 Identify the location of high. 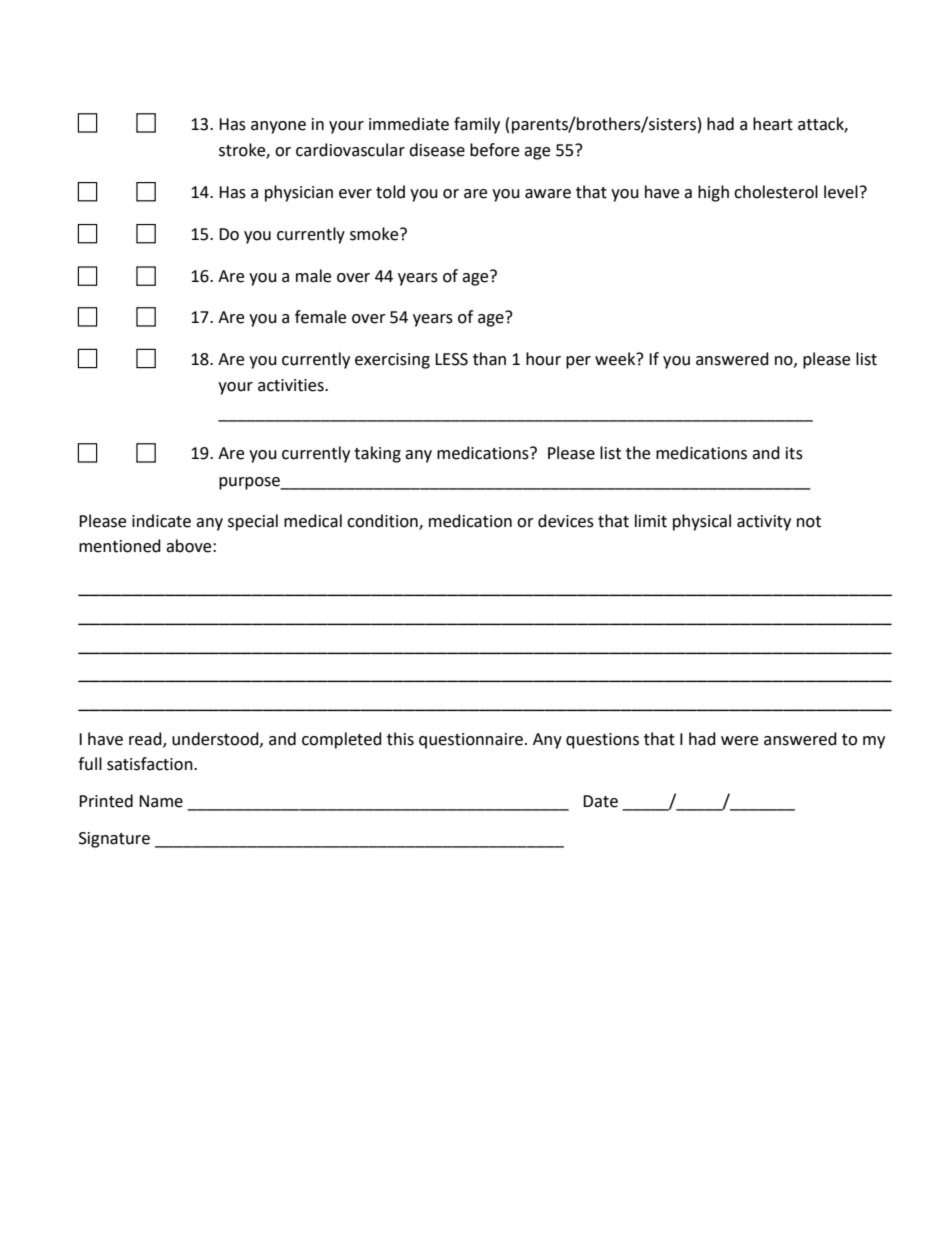
(713, 193).
